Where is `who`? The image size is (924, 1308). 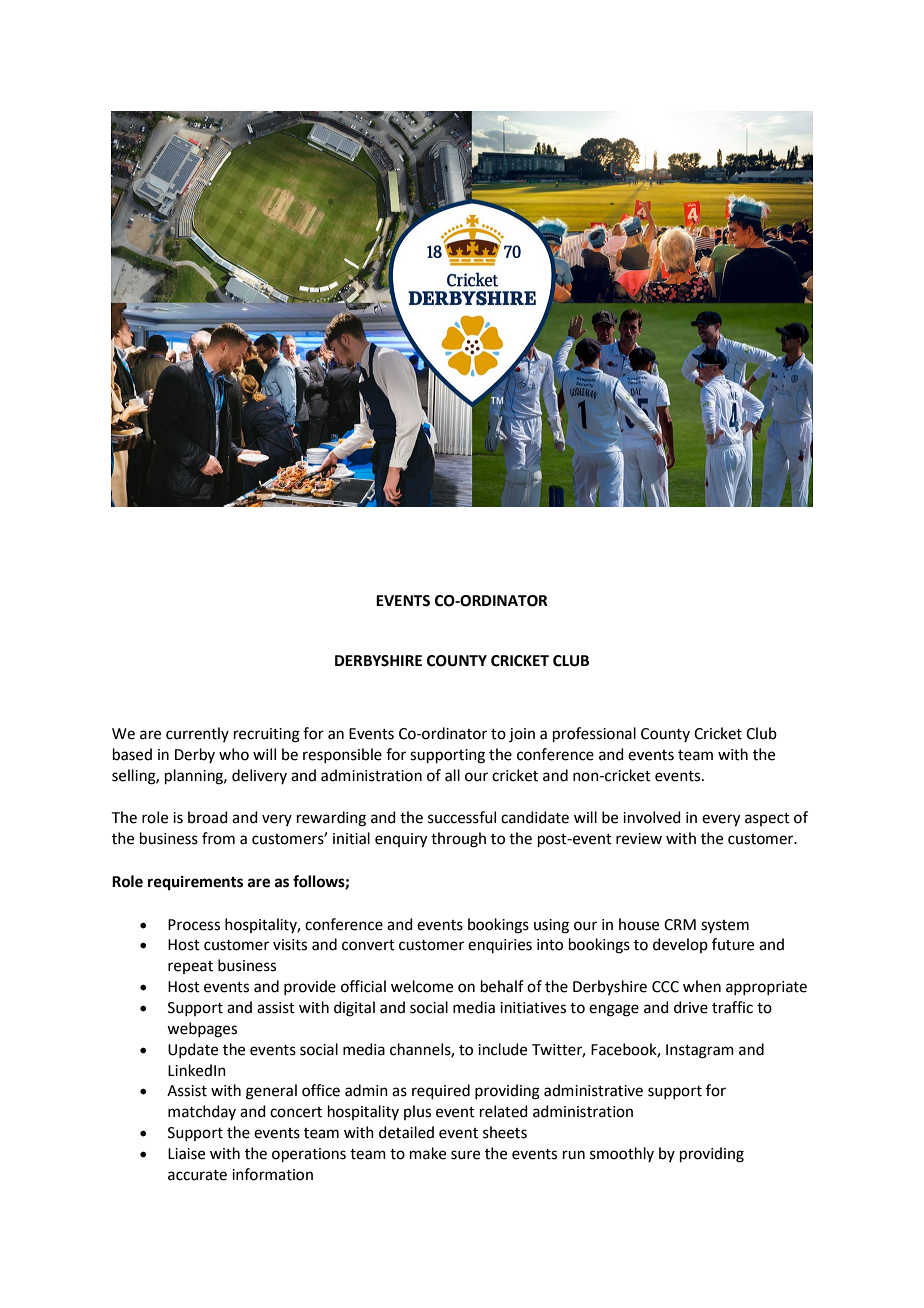 who is located at coordinates (234, 754).
